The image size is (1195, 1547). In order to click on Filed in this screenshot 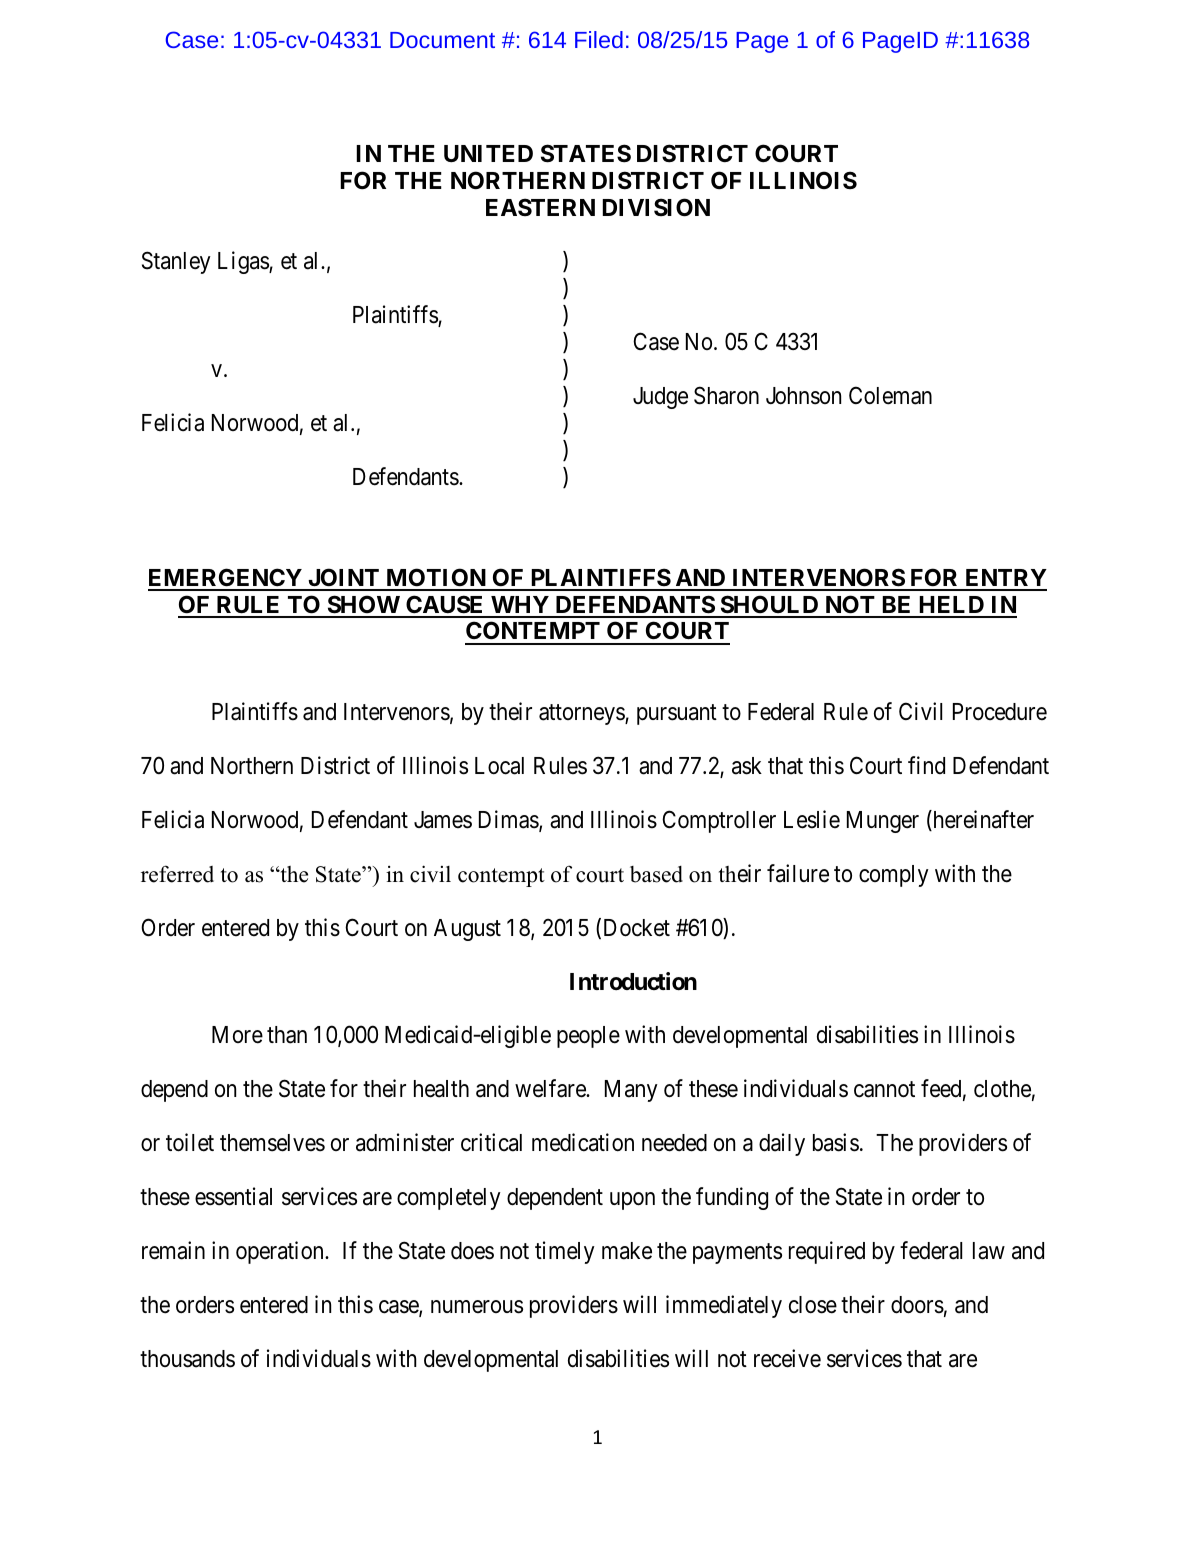, I will do `click(599, 39)`.
